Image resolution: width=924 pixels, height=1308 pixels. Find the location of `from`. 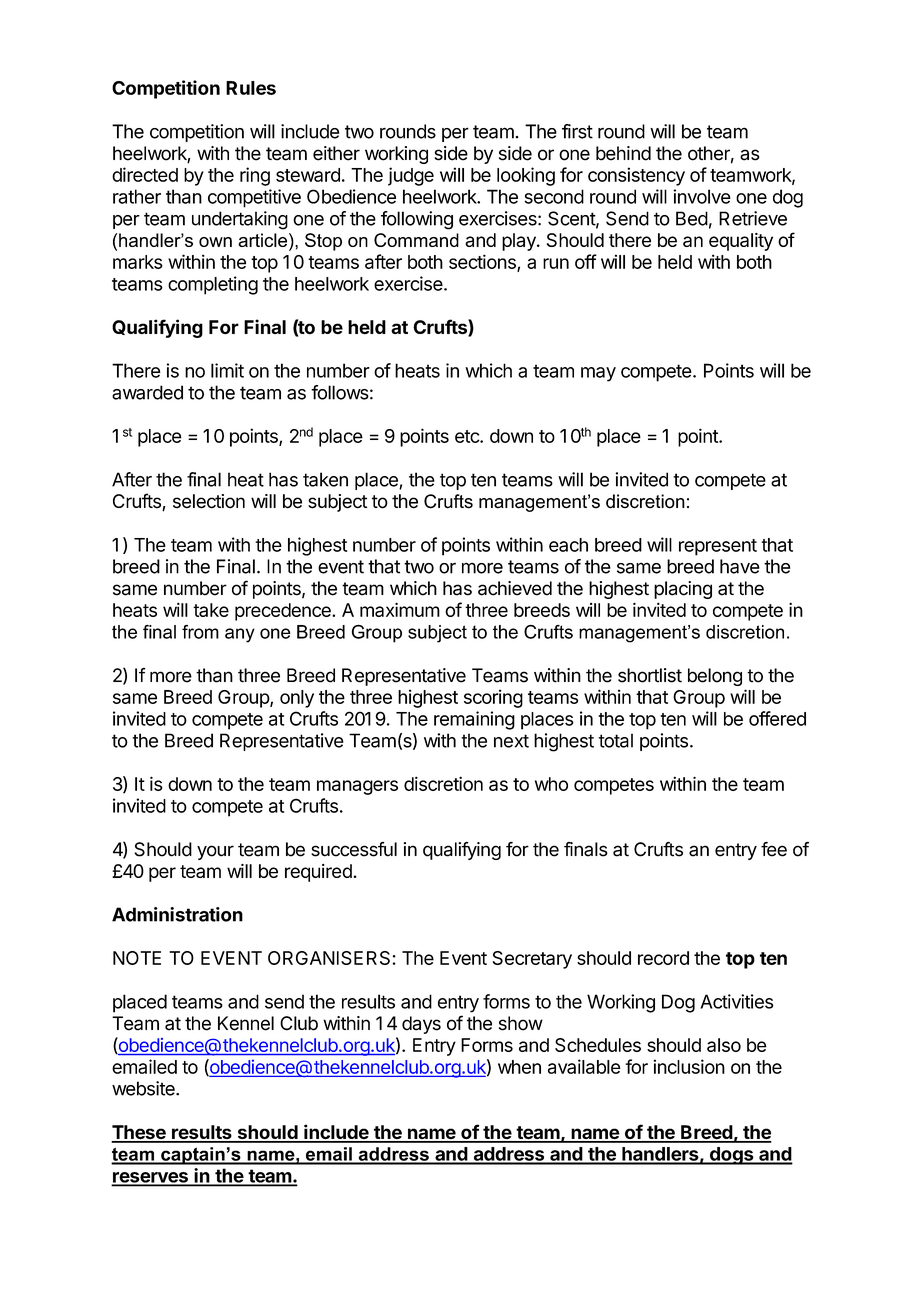

from is located at coordinates (200, 632).
